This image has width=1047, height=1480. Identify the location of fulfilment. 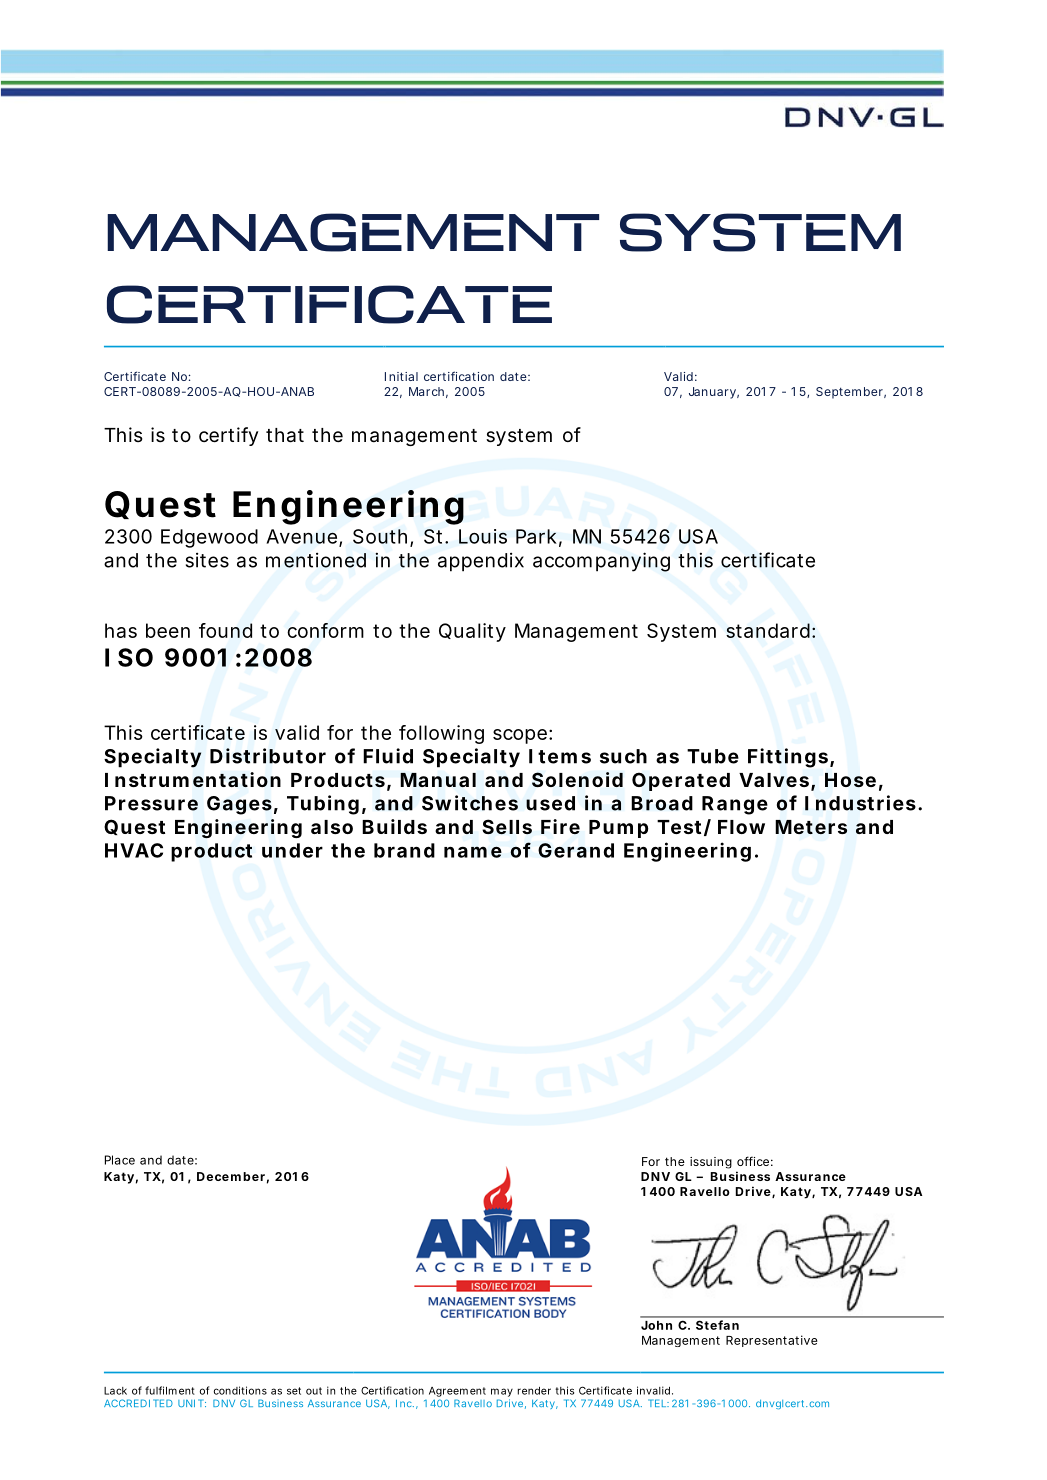
(170, 1390).
